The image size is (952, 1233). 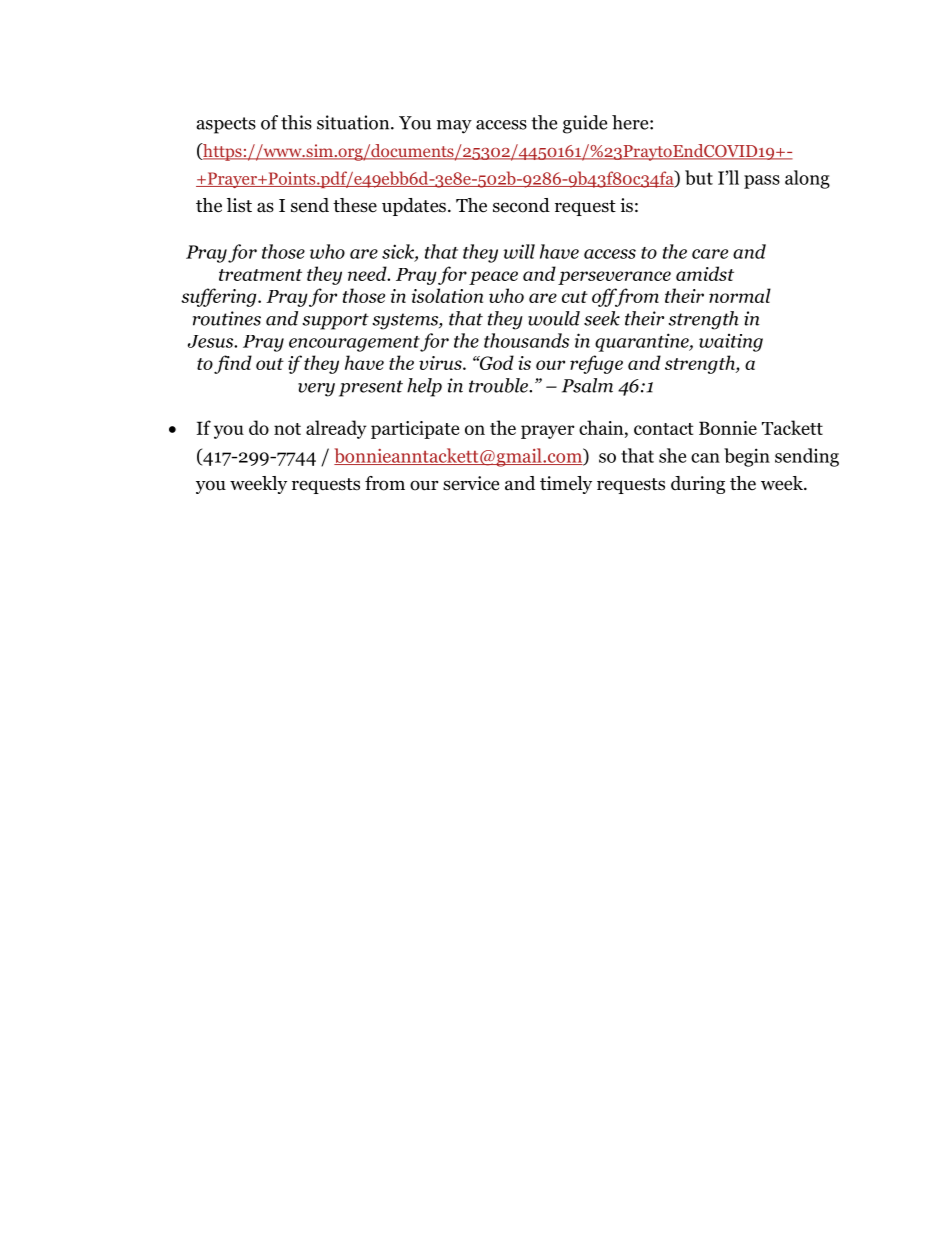 What do you see at coordinates (554, 318) in the page?
I see `would` at bounding box center [554, 318].
